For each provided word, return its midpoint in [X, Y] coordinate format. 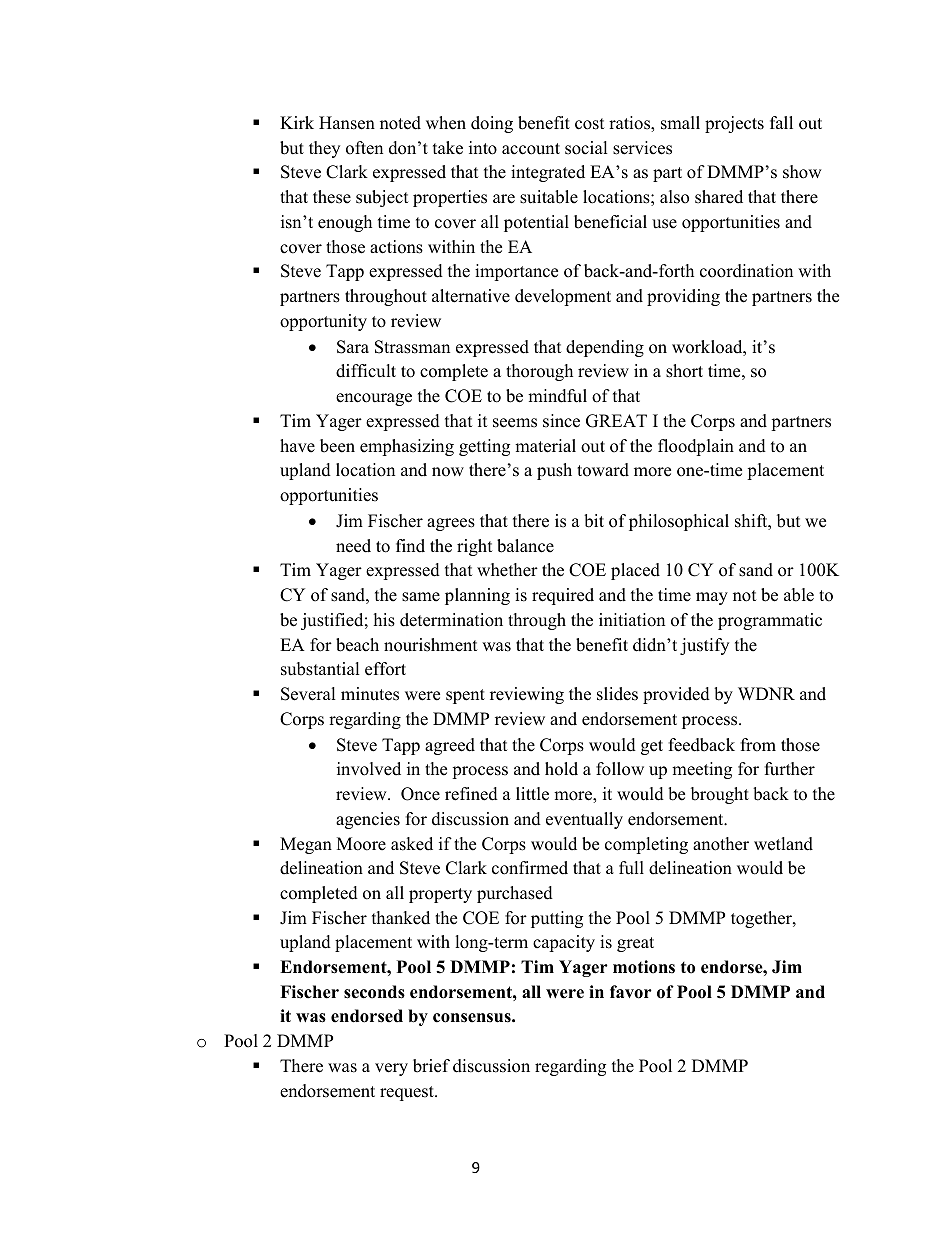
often [364, 148]
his [384, 620]
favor [631, 992]
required [563, 596]
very [391, 1069]
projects [734, 124]
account [531, 149]
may [712, 598]
